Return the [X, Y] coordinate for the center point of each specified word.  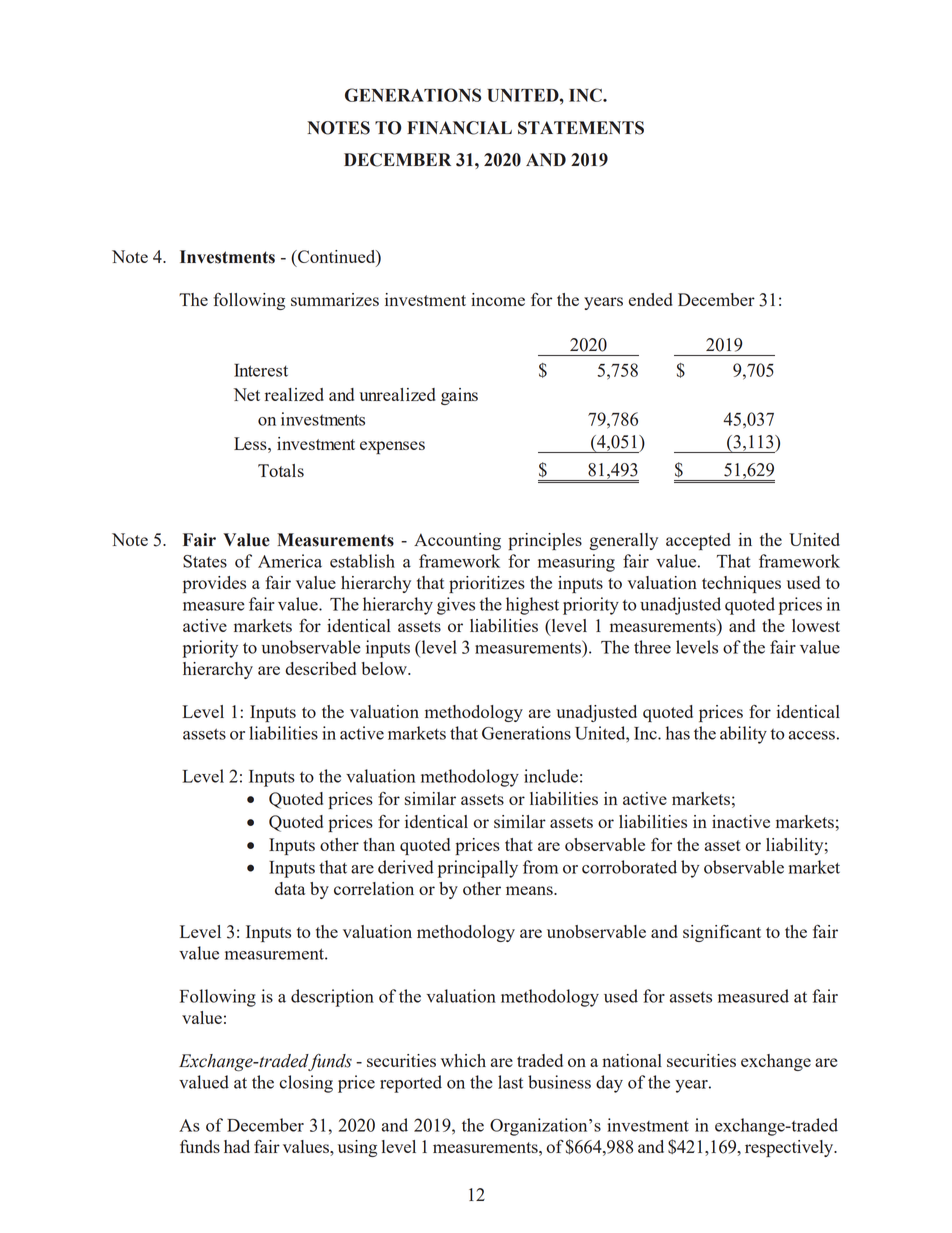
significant [722, 933]
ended [651, 299]
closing [306, 1084]
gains [459, 396]
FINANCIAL [459, 128]
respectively [790, 1148]
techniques [741, 584]
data [290, 888]
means [530, 890]
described [320, 668]
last [510, 1082]
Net [247, 394]
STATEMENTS [581, 128]
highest [532, 606]
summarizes [335, 299]
